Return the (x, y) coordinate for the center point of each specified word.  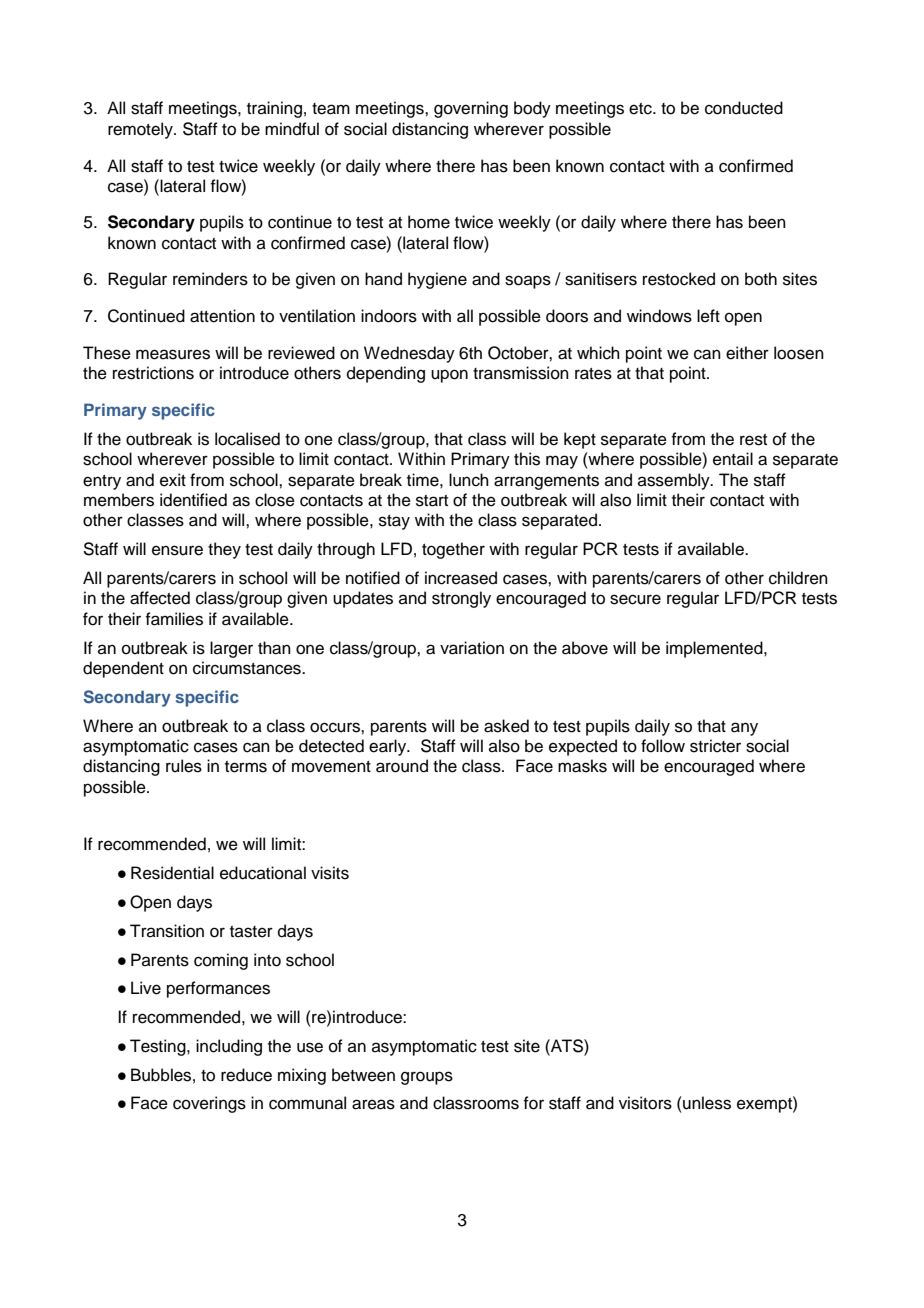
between (363, 1075)
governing (471, 109)
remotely (141, 130)
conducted (744, 108)
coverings (209, 1104)
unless (706, 1103)
